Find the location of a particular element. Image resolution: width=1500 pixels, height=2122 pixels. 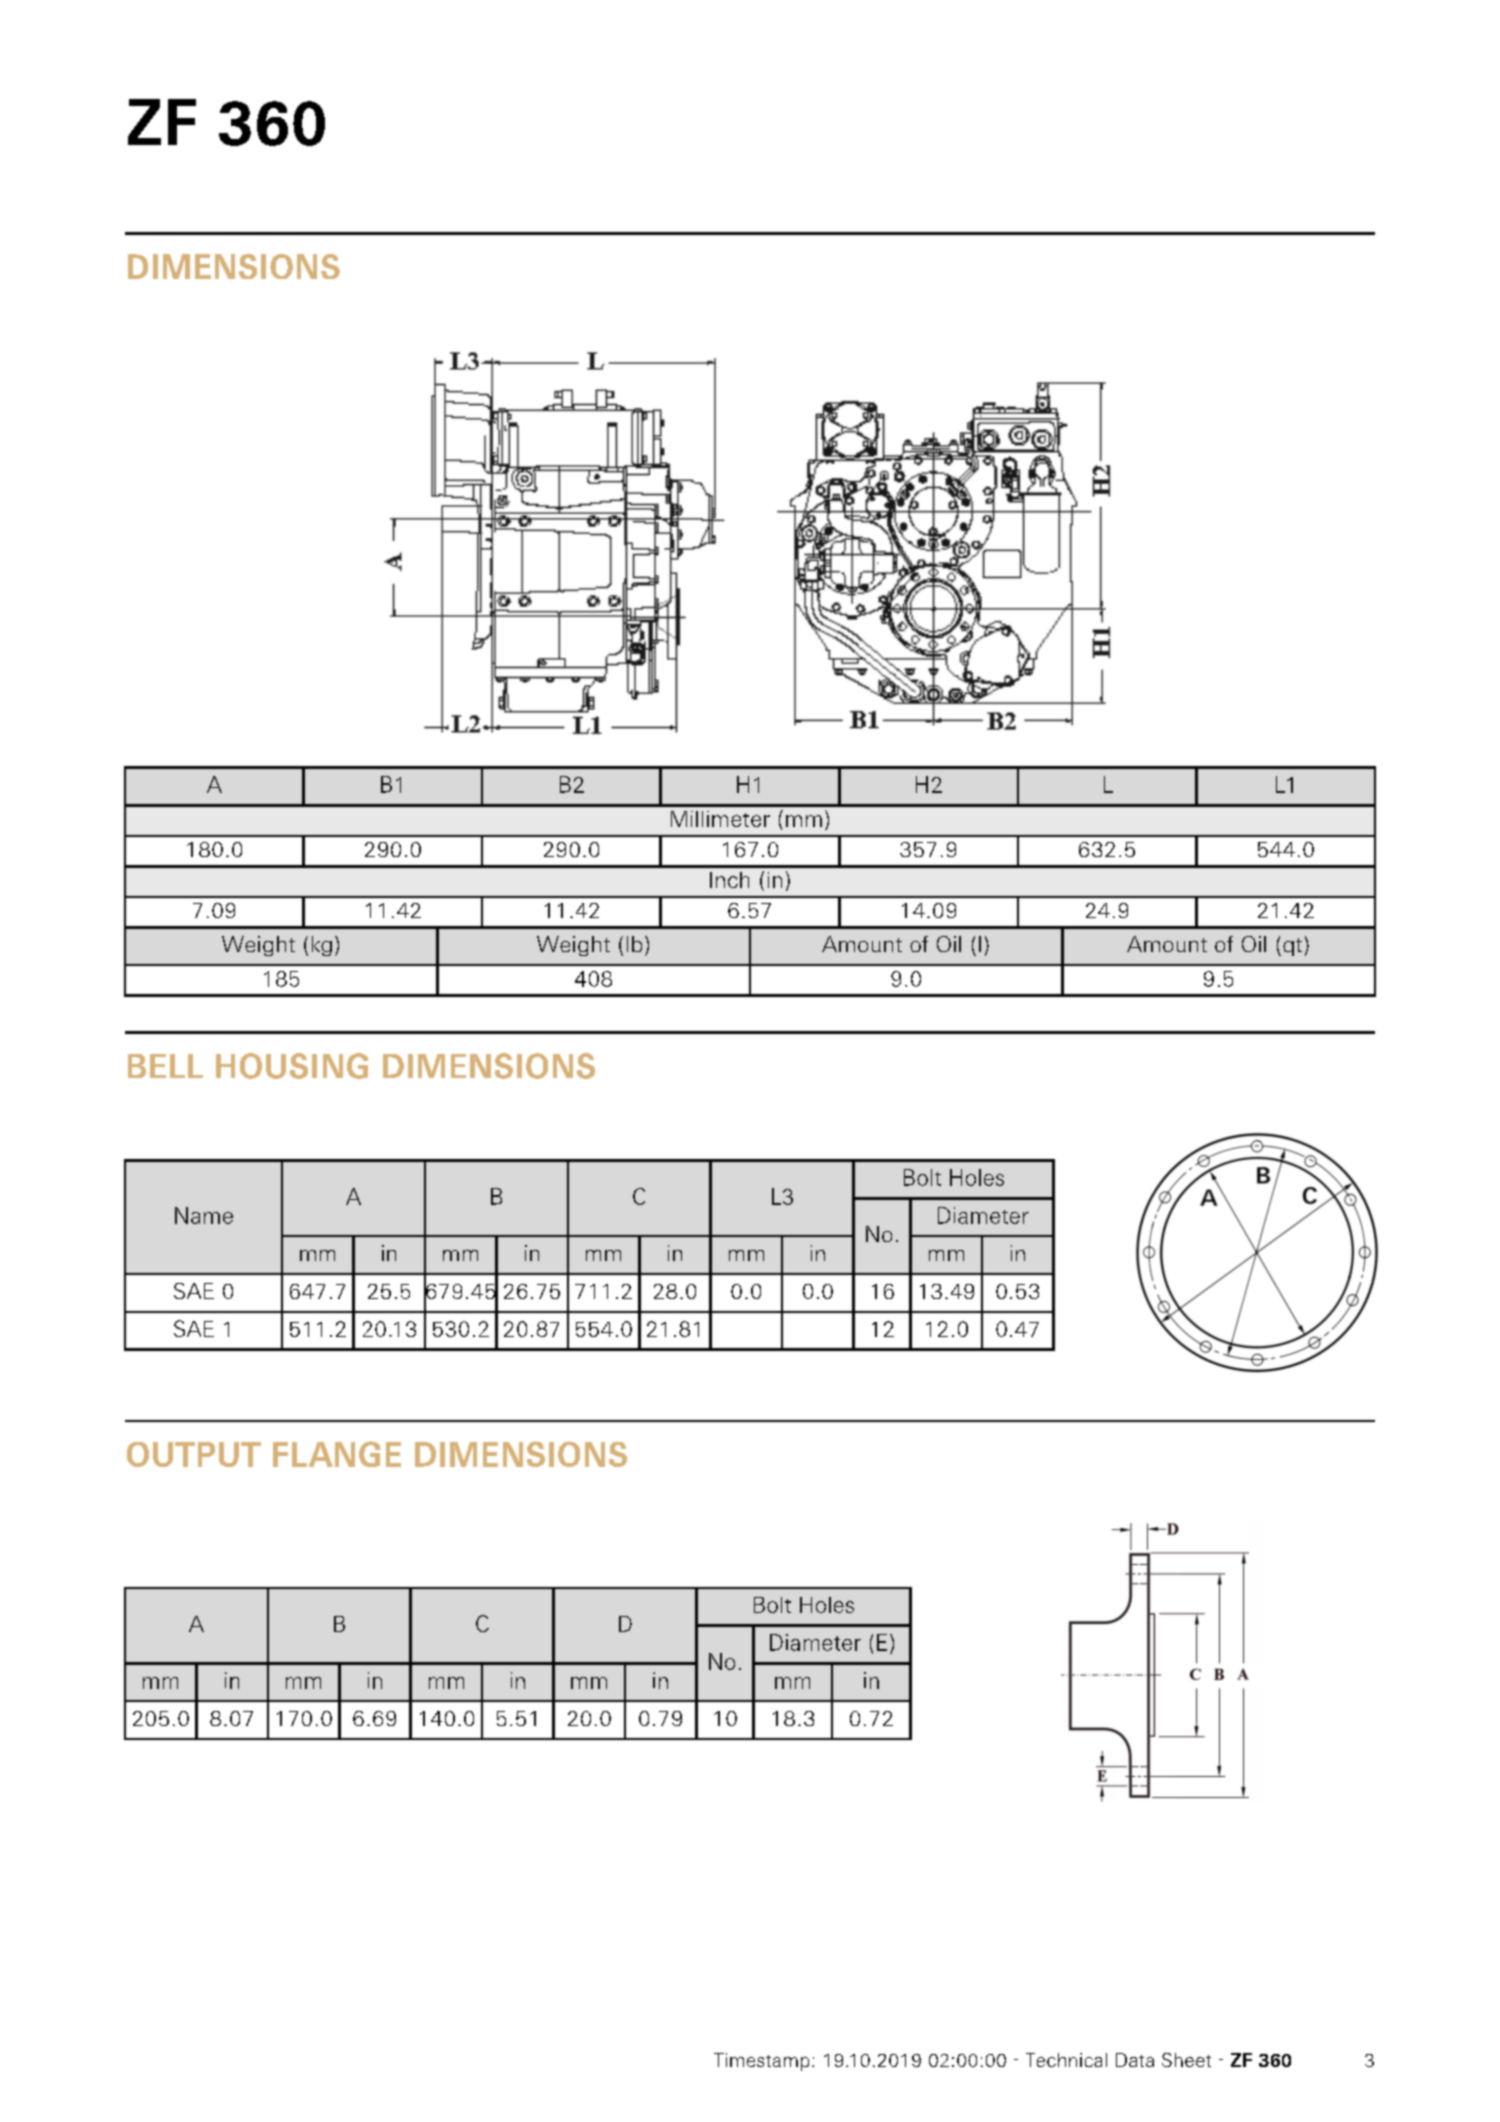

Inch is located at coordinates (729, 880).
